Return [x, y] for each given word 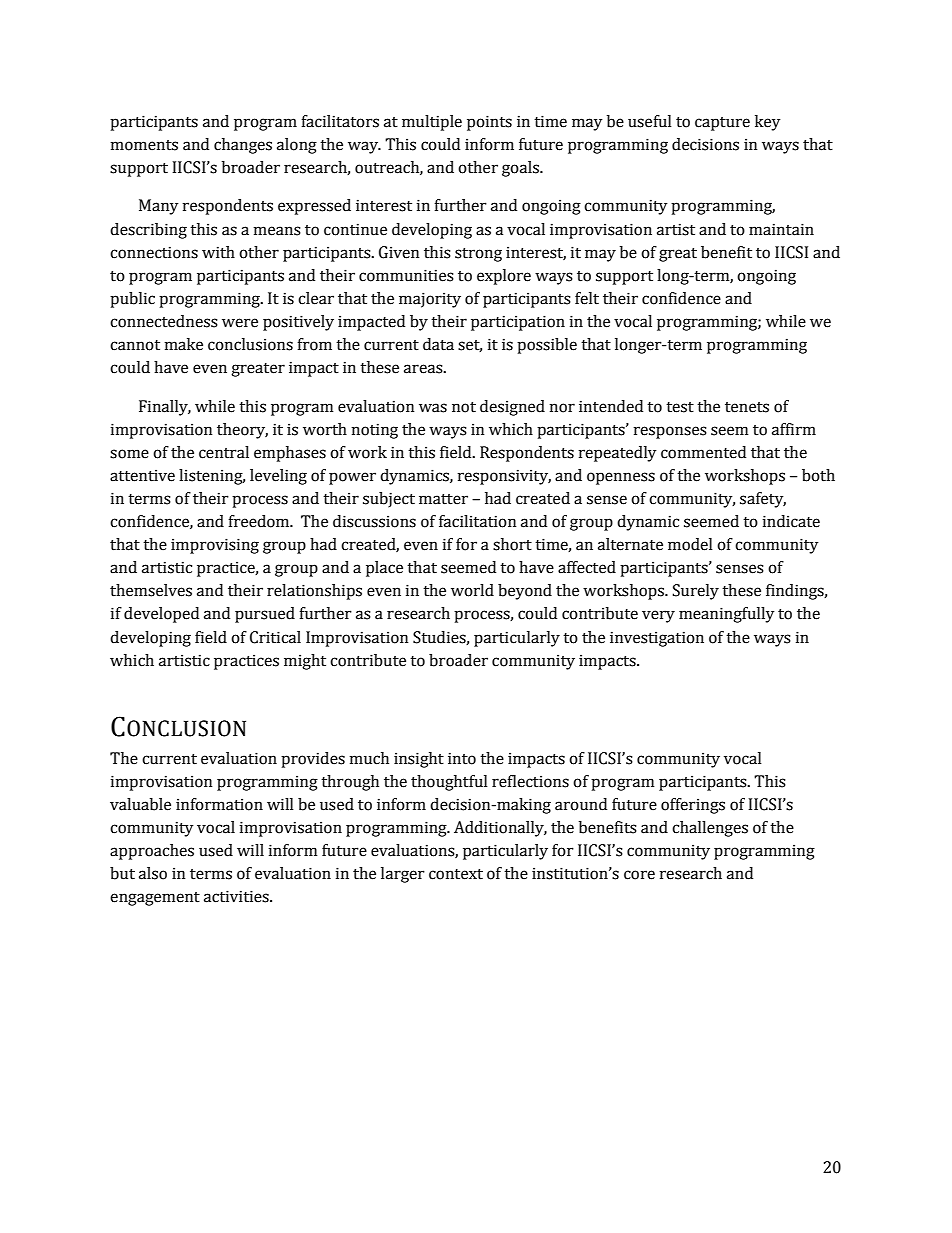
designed [512, 408]
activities [237, 896]
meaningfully [726, 615]
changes [243, 146]
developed [161, 615]
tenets [747, 407]
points [489, 123]
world [472, 590]
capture [722, 124]
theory [242, 431]
